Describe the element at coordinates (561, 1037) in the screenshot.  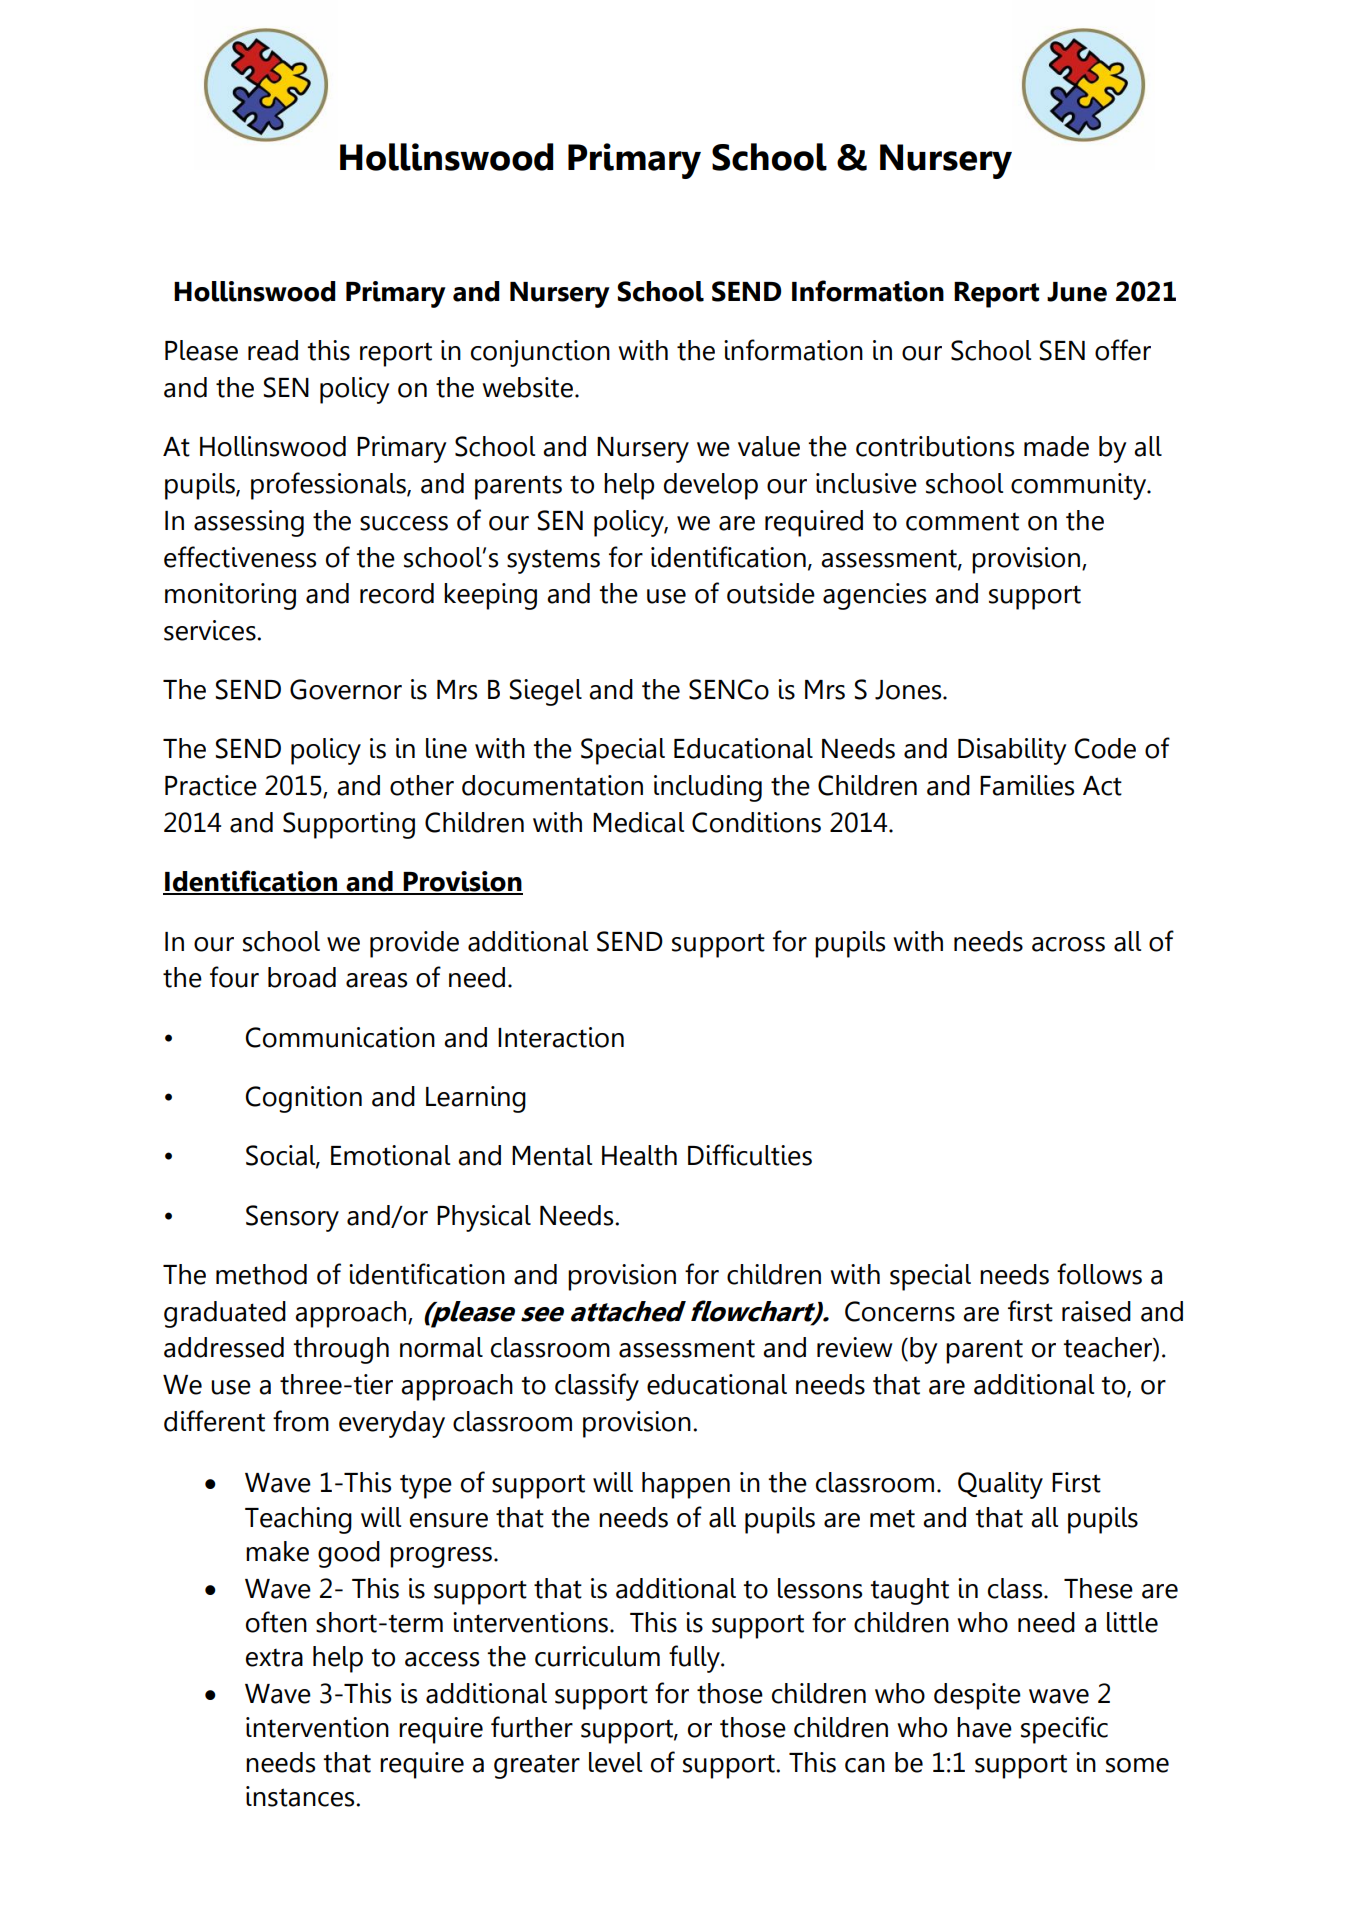
I see `Interaction` at that location.
